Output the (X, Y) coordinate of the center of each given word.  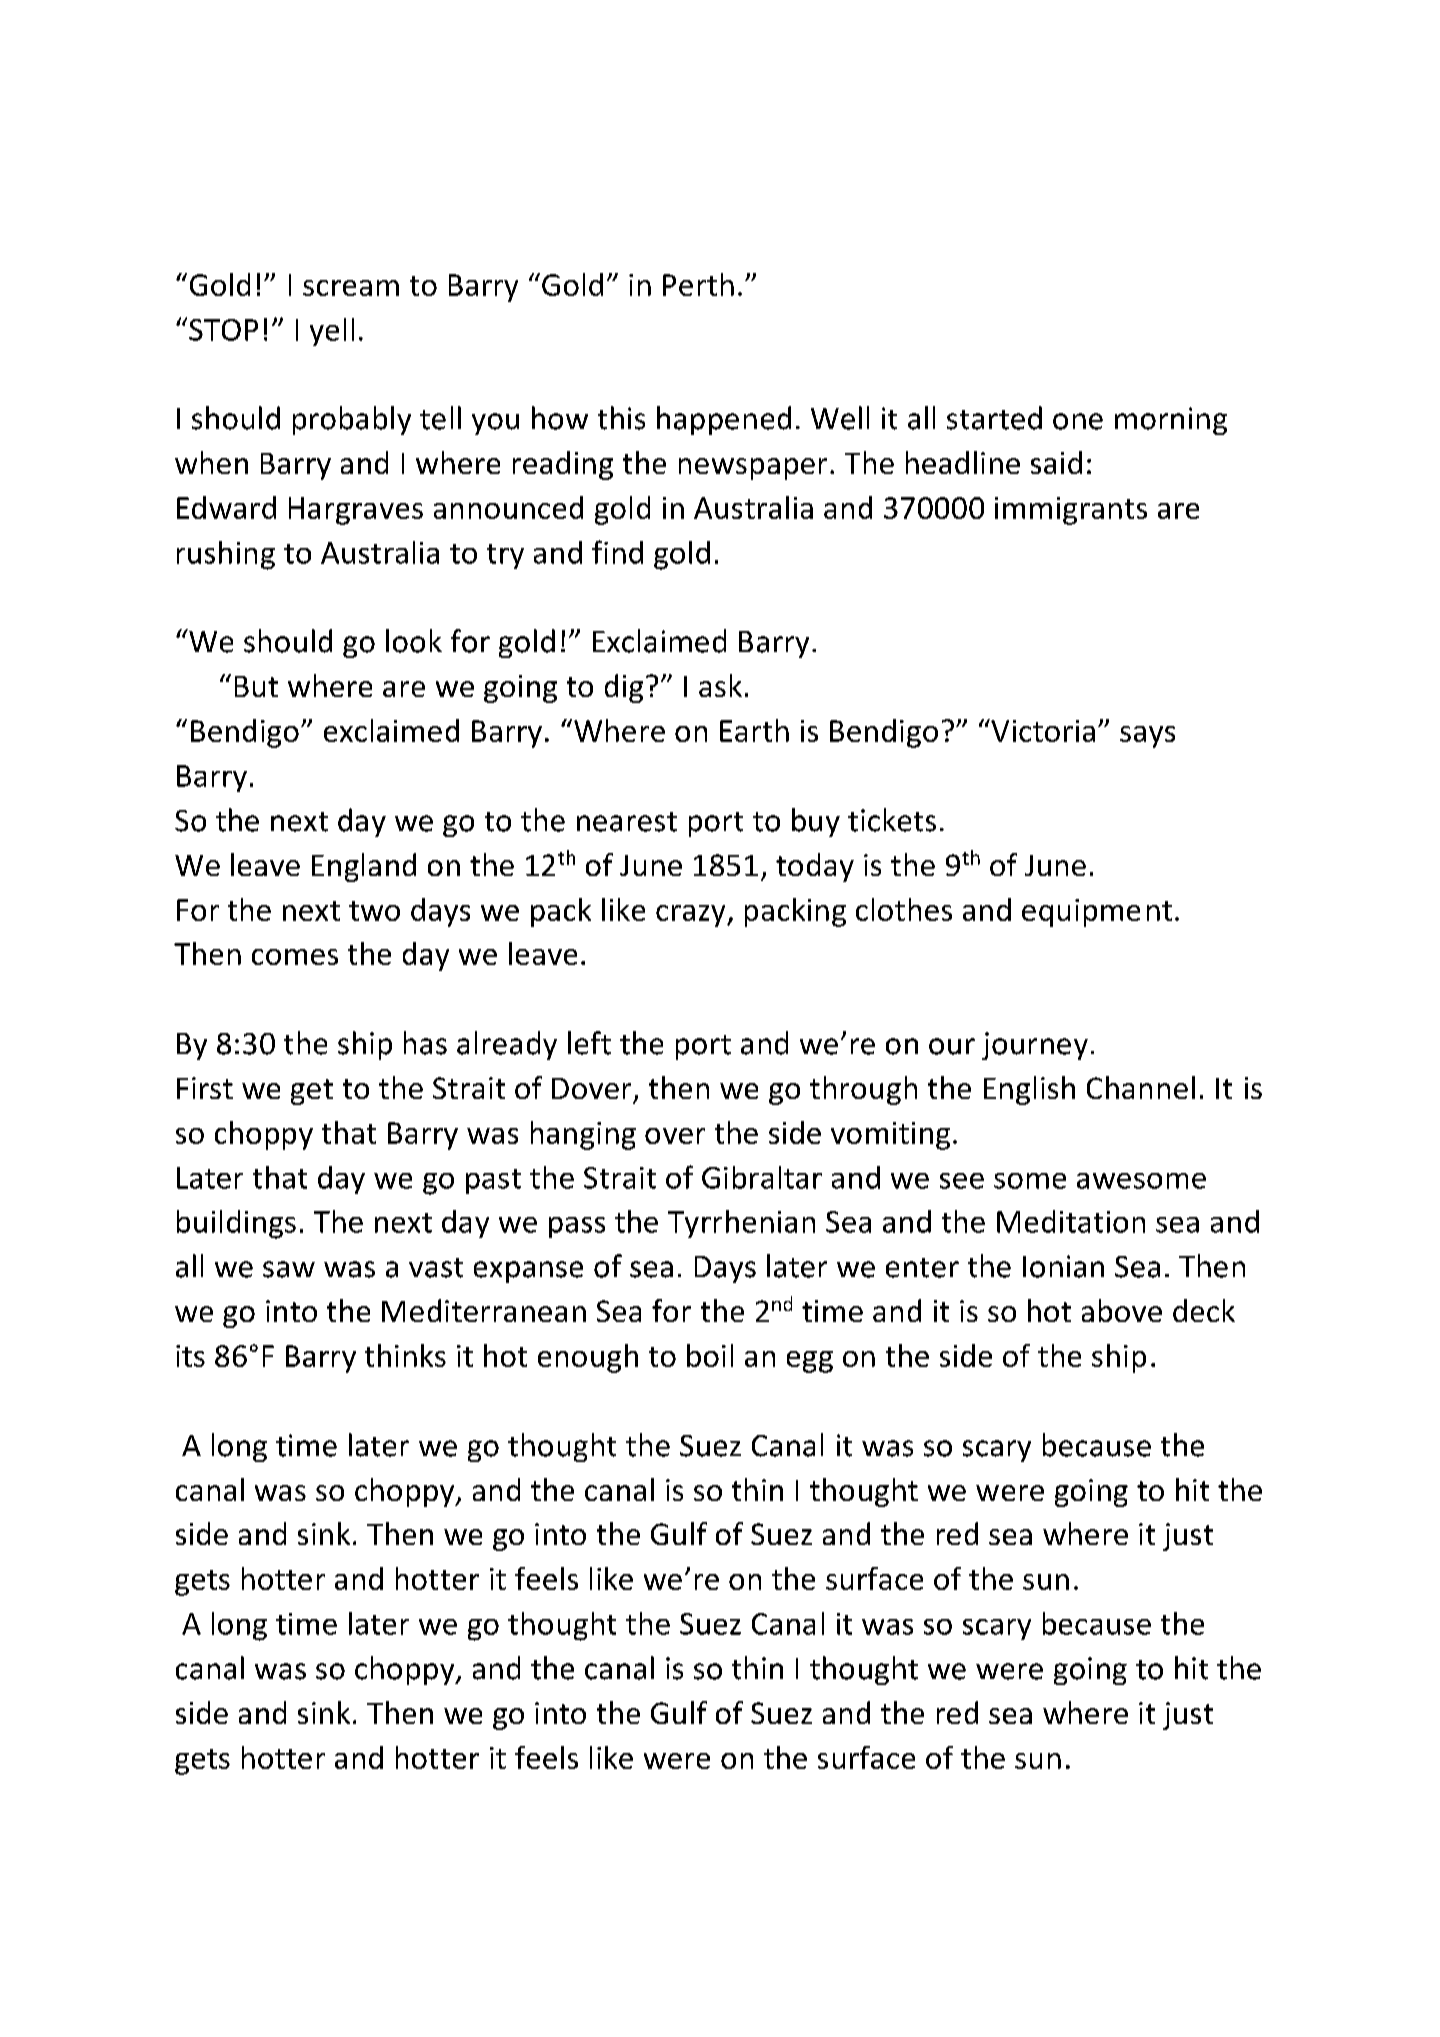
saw (289, 1269)
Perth (698, 284)
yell (332, 332)
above (1122, 1310)
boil (710, 1355)
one (1078, 421)
